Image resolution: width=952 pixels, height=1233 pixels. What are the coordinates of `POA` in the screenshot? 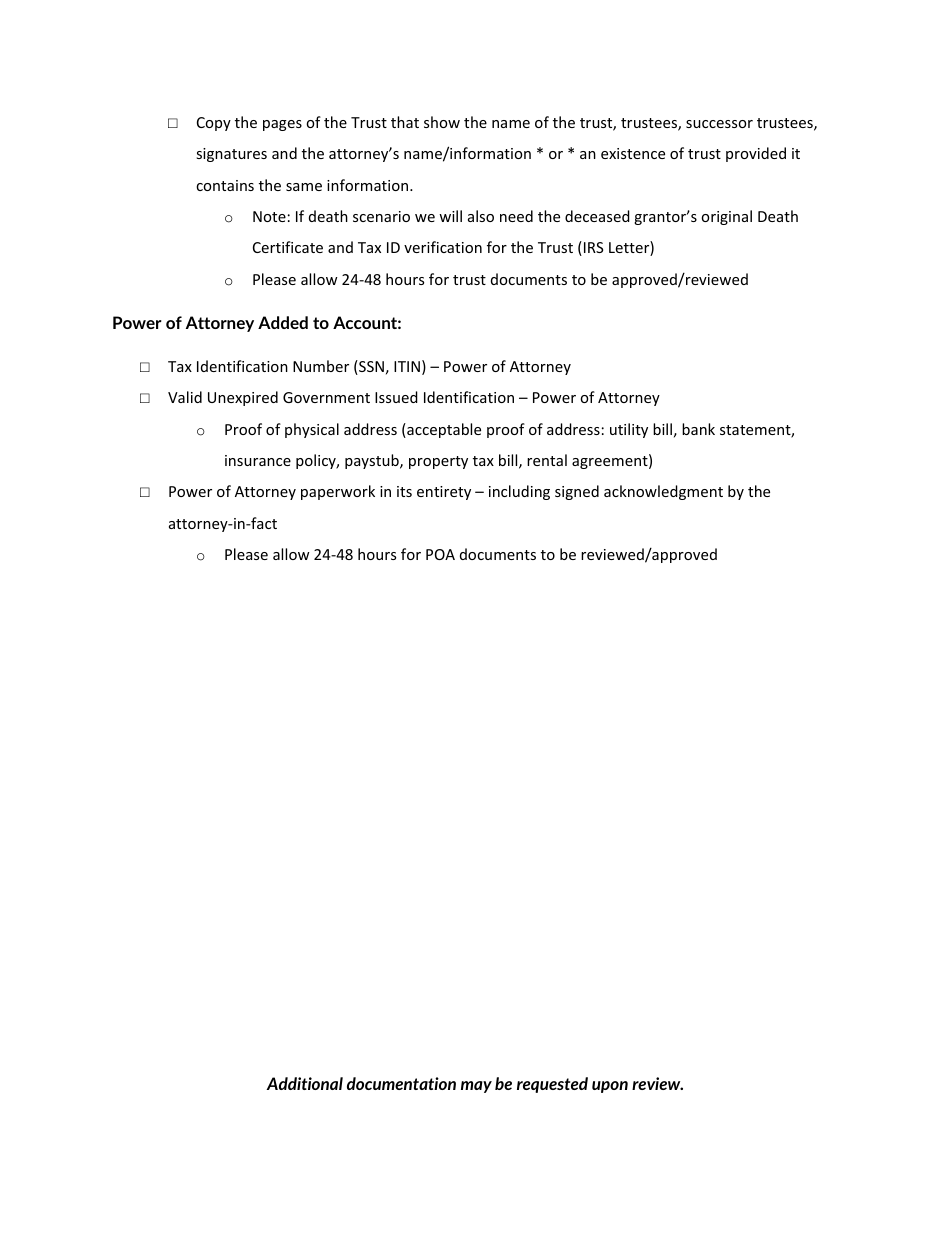 It's located at (440, 554).
